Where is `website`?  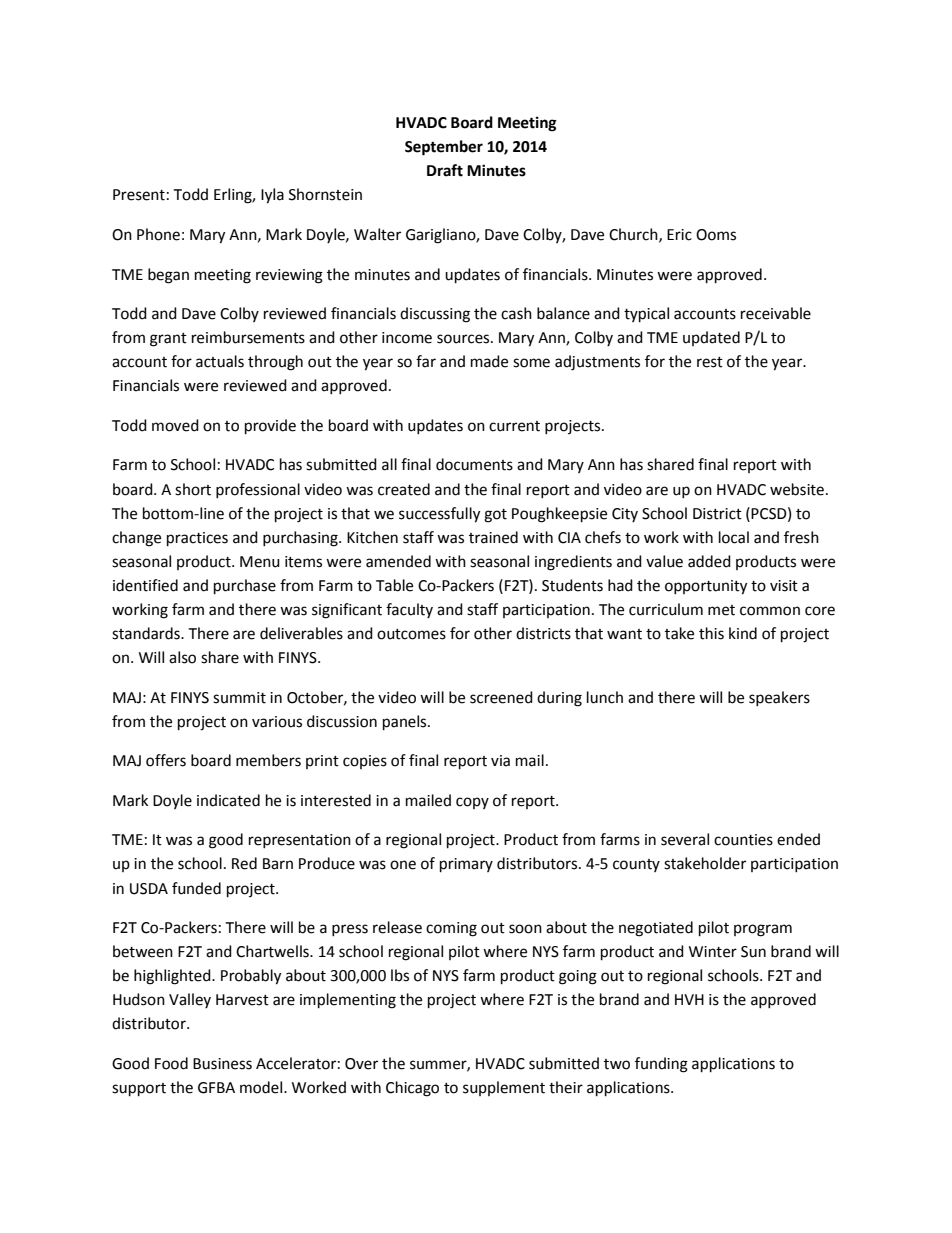
website is located at coordinates (797, 489).
